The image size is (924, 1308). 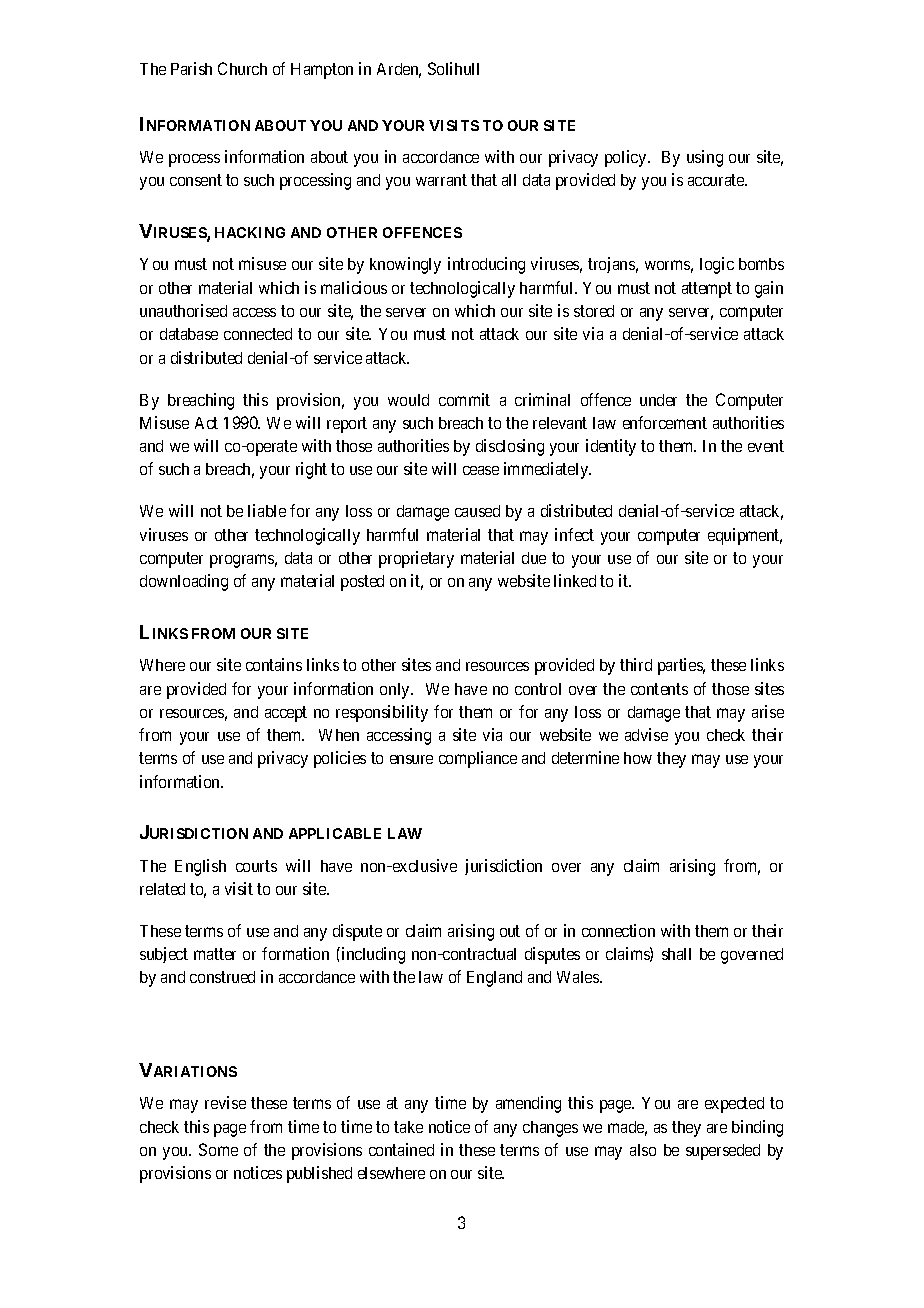 What do you see at coordinates (636, 664) in the image?
I see `third` at bounding box center [636, 664].
